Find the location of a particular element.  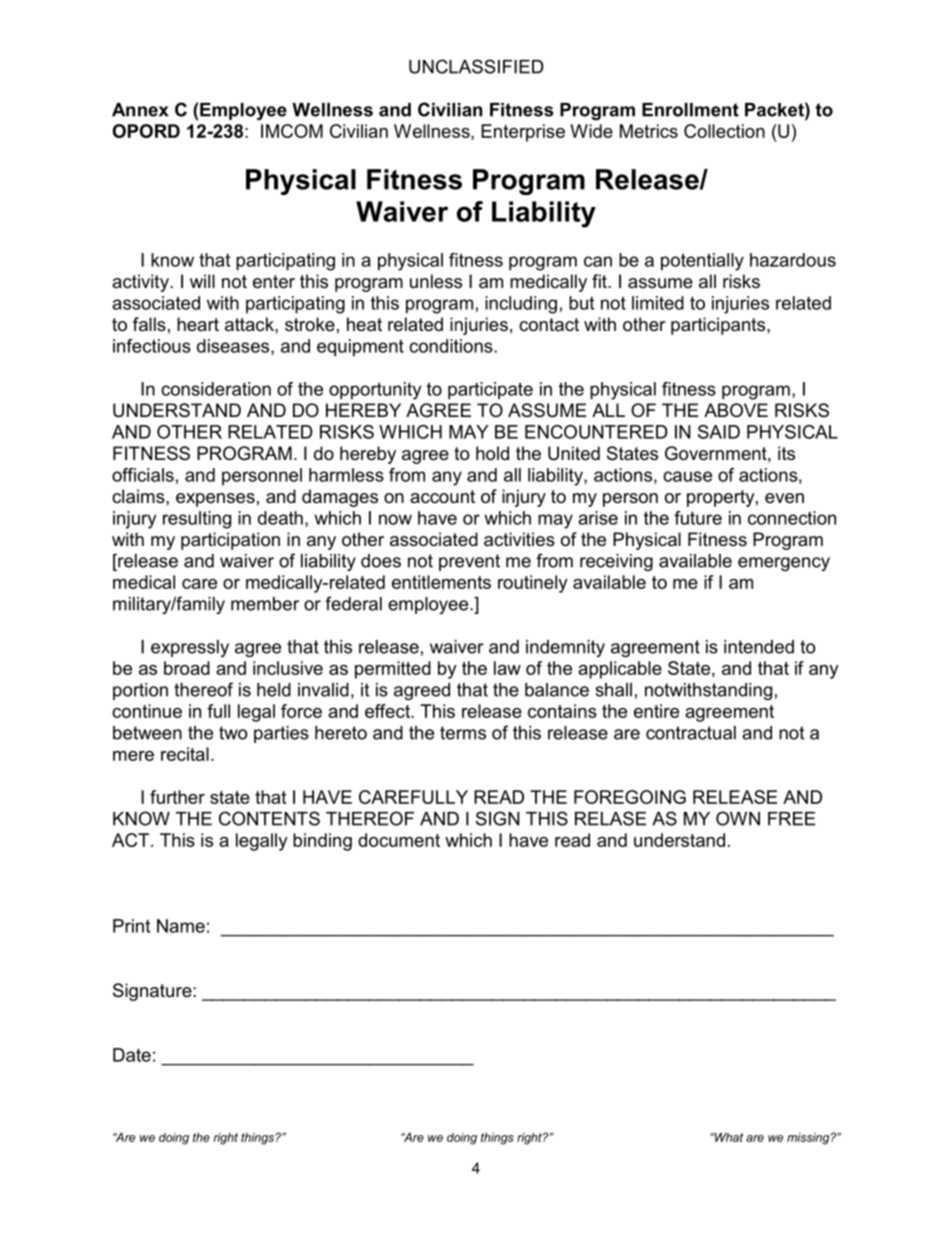

Enrollment is located at coordinates (690, 110).
